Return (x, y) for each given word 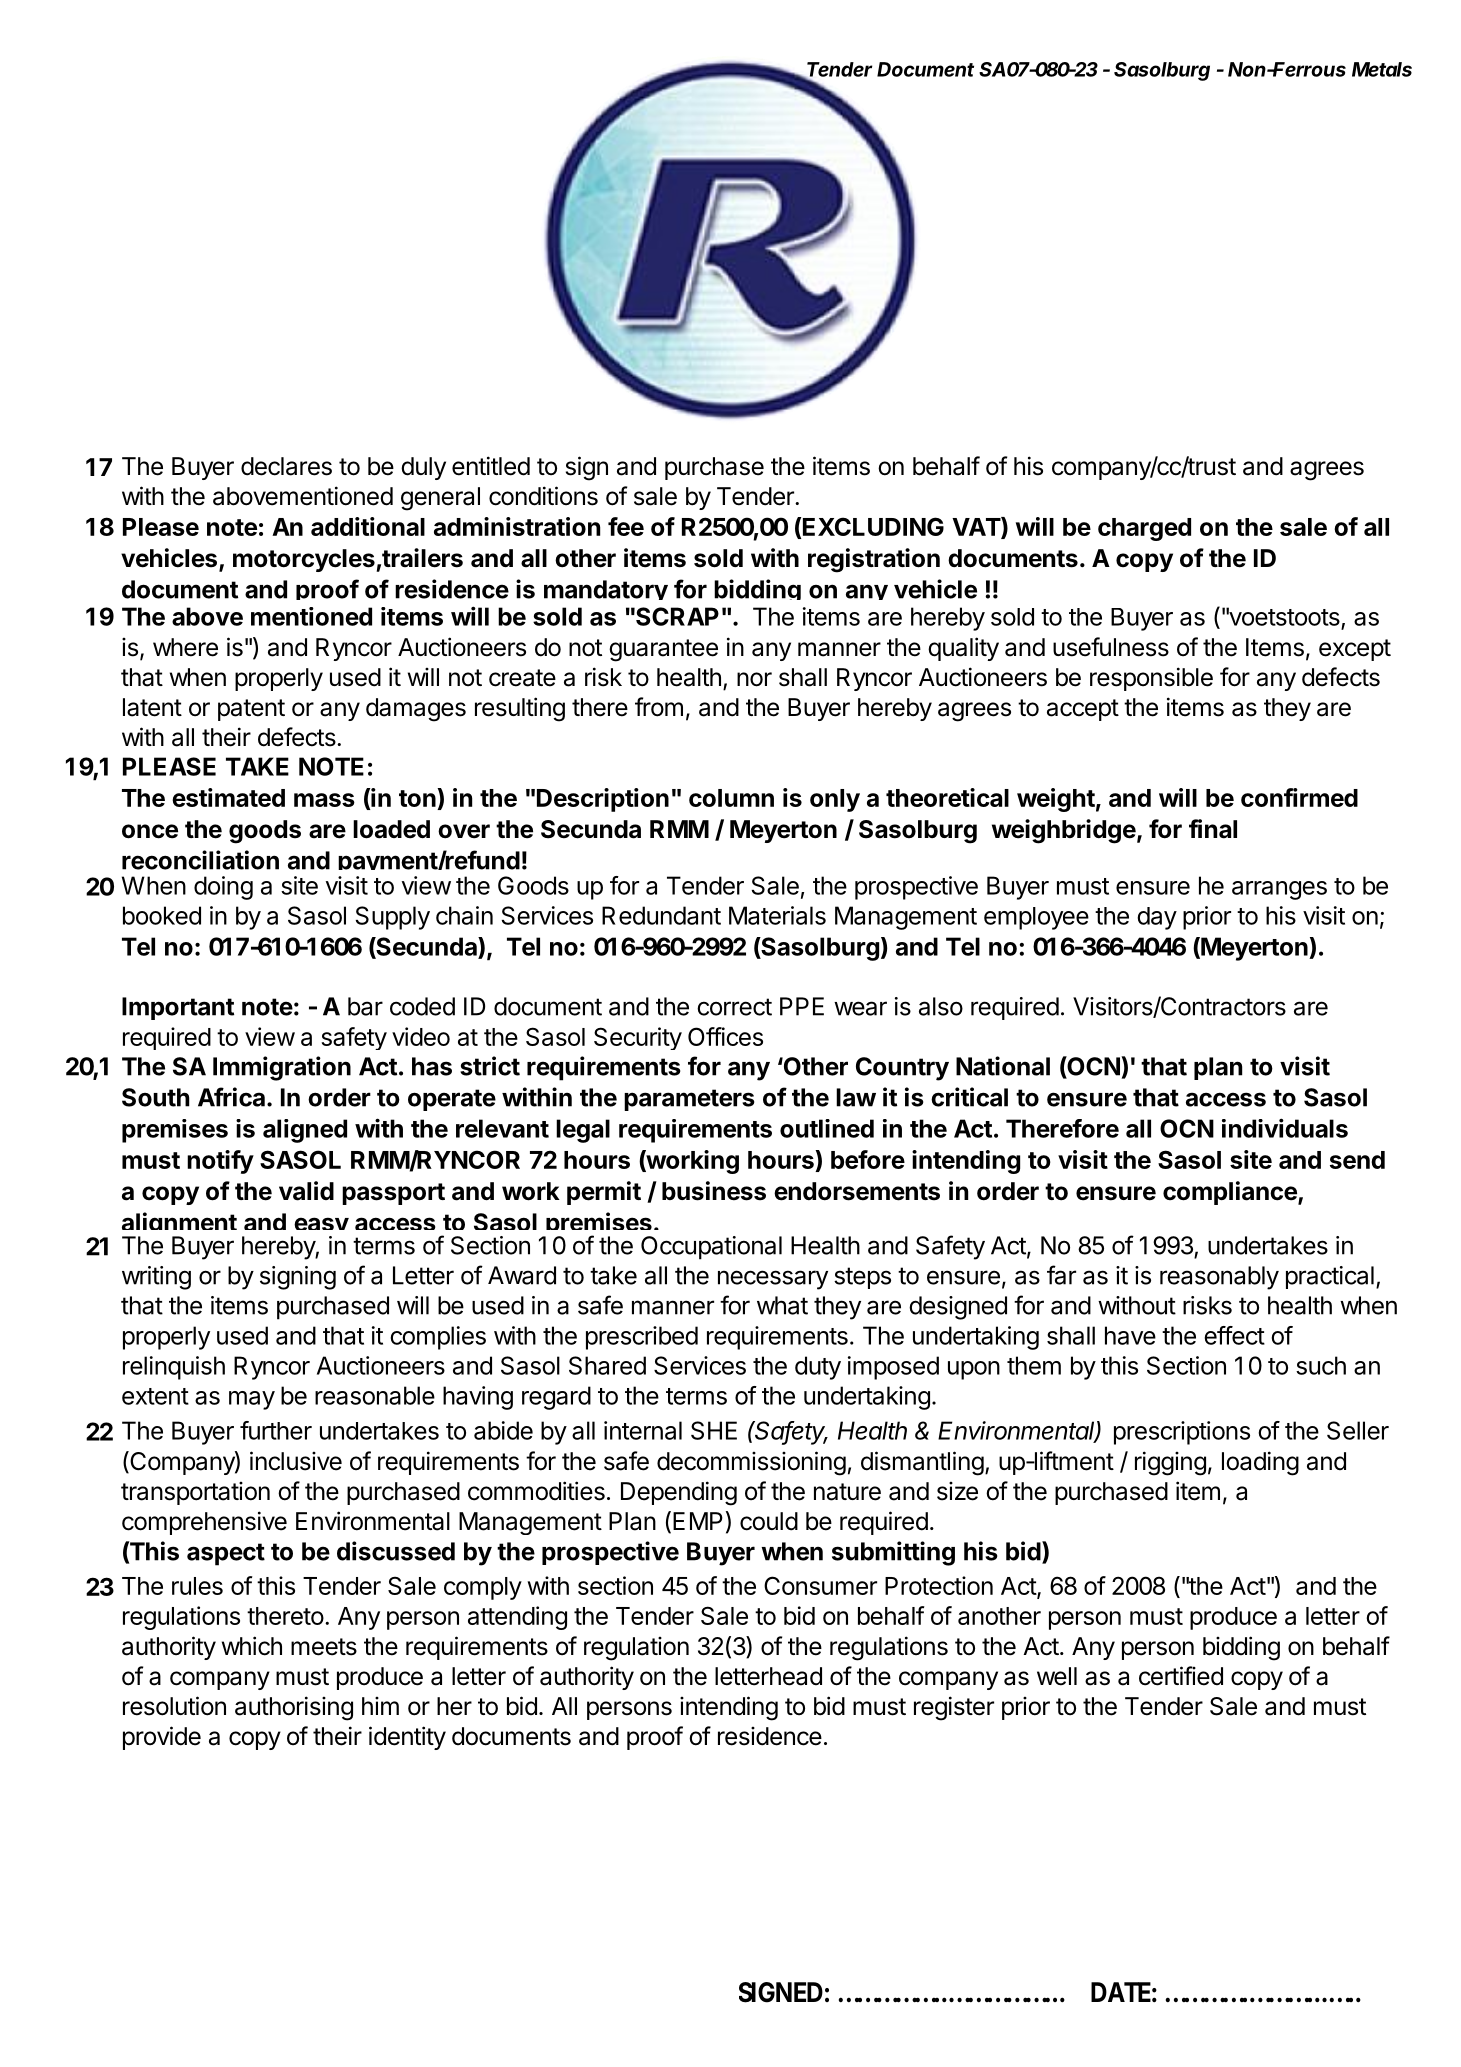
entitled (491, 466)
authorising (294, 1708)
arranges (1279, 890)
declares (286, 466)
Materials (777, 915)
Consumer (820, 1585)
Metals (1382, 69)
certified (1181, 1676)
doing (223, 888)
